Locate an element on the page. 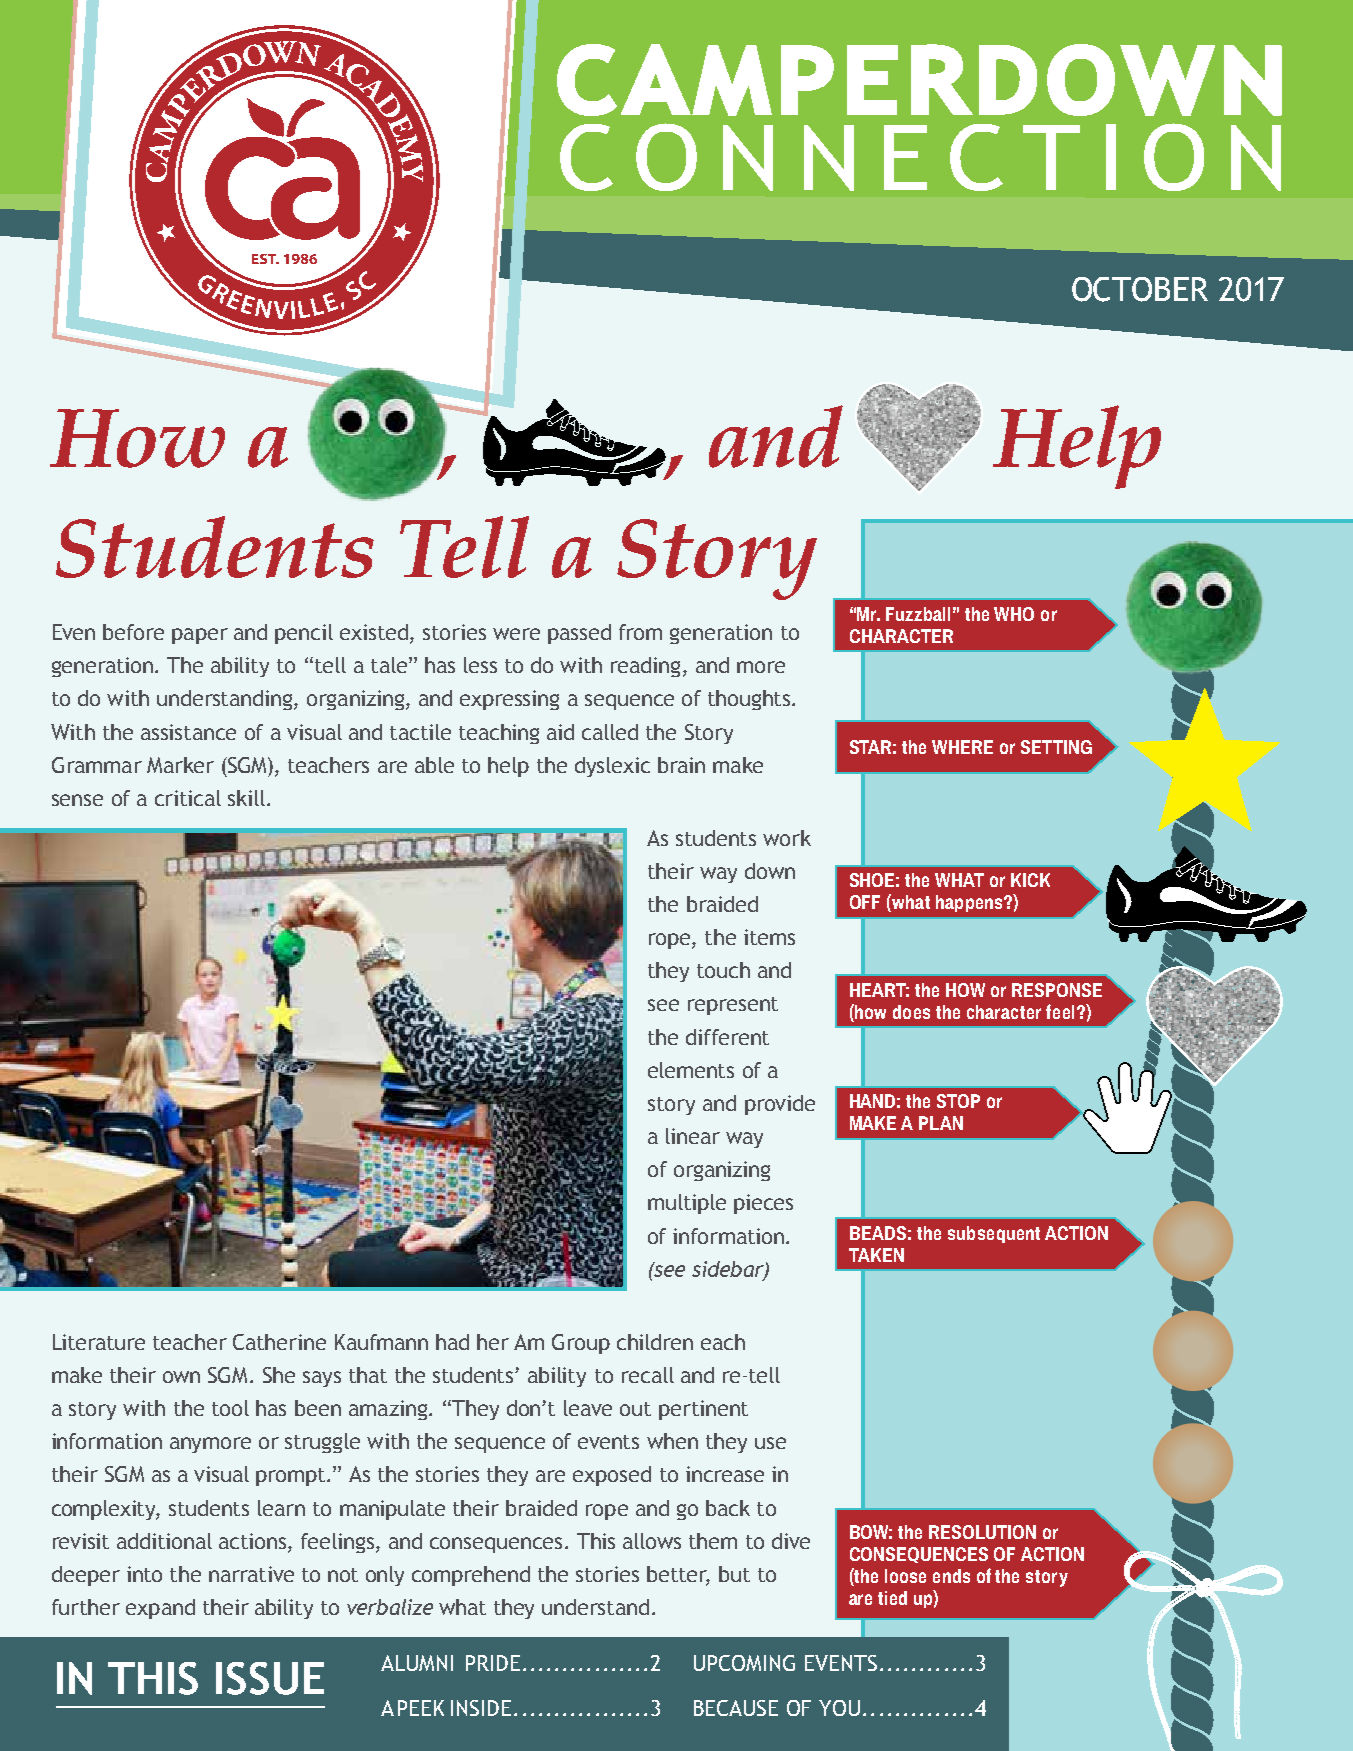  UPCOMING is located at coordinates (744, 1663).
